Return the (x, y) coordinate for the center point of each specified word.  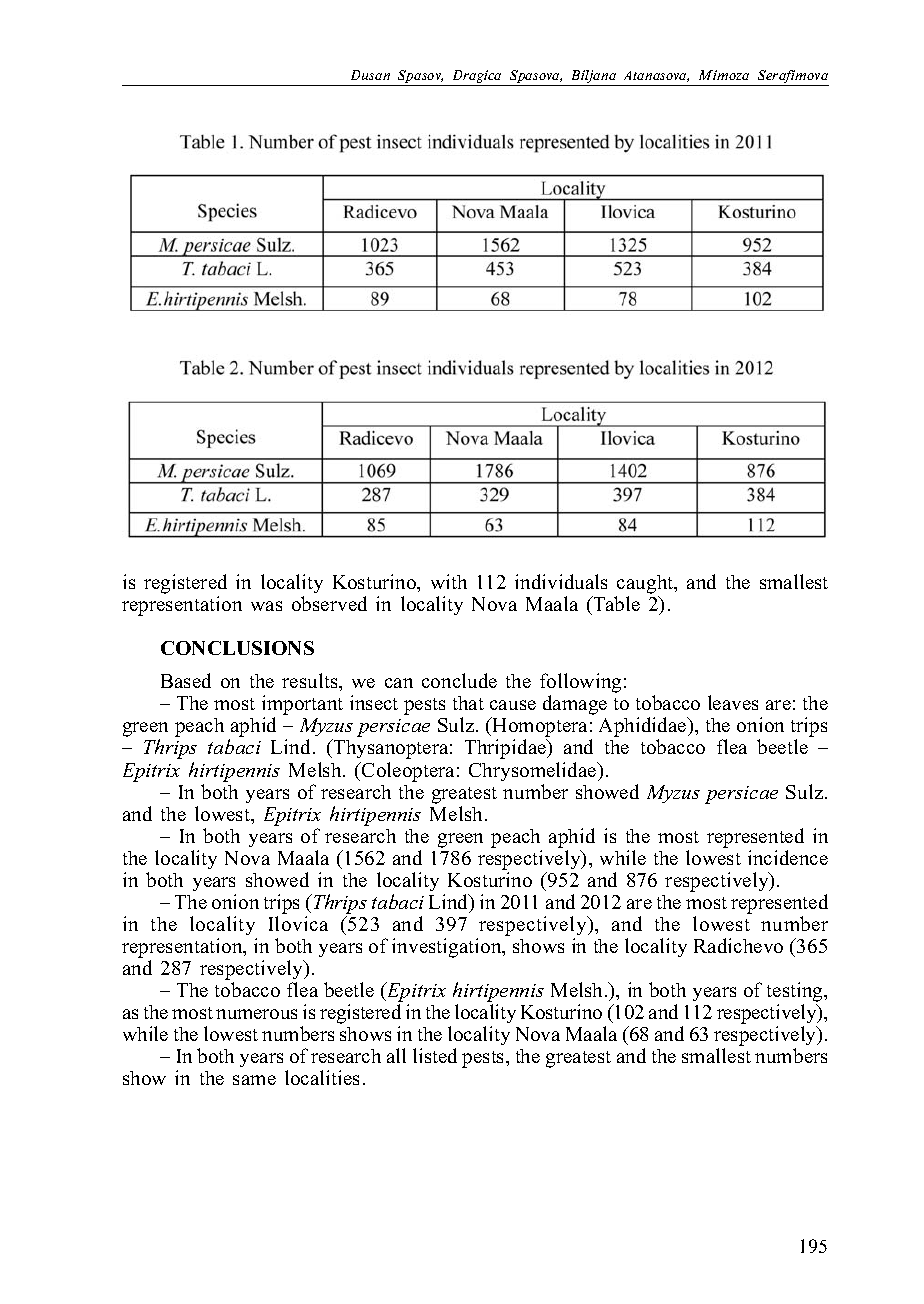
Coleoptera (407, 772)
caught (646, 586)
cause (513, 705)
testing (796, 993)
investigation (448, 948)
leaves (733, 702)
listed (435, 1055)
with (449, 581)
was (266, 606)
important (302, 706)
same (254, 1080)
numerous (256, 1014)
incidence (788, 857)
